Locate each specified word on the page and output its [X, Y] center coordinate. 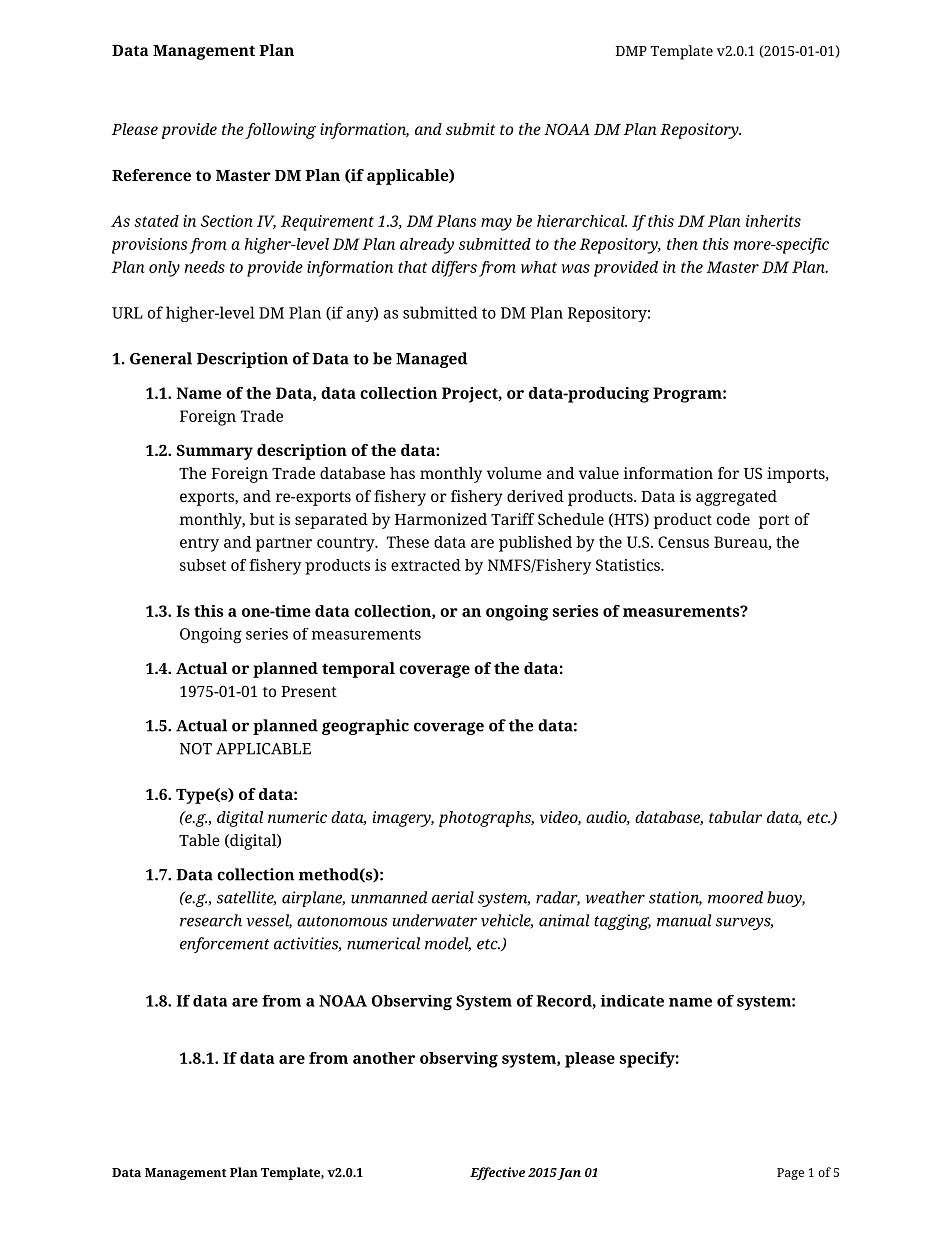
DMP [631, 51]
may [496, 224]
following [280, 131]
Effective [497, 1173]
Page [790, 1174]
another [384, 1058]
